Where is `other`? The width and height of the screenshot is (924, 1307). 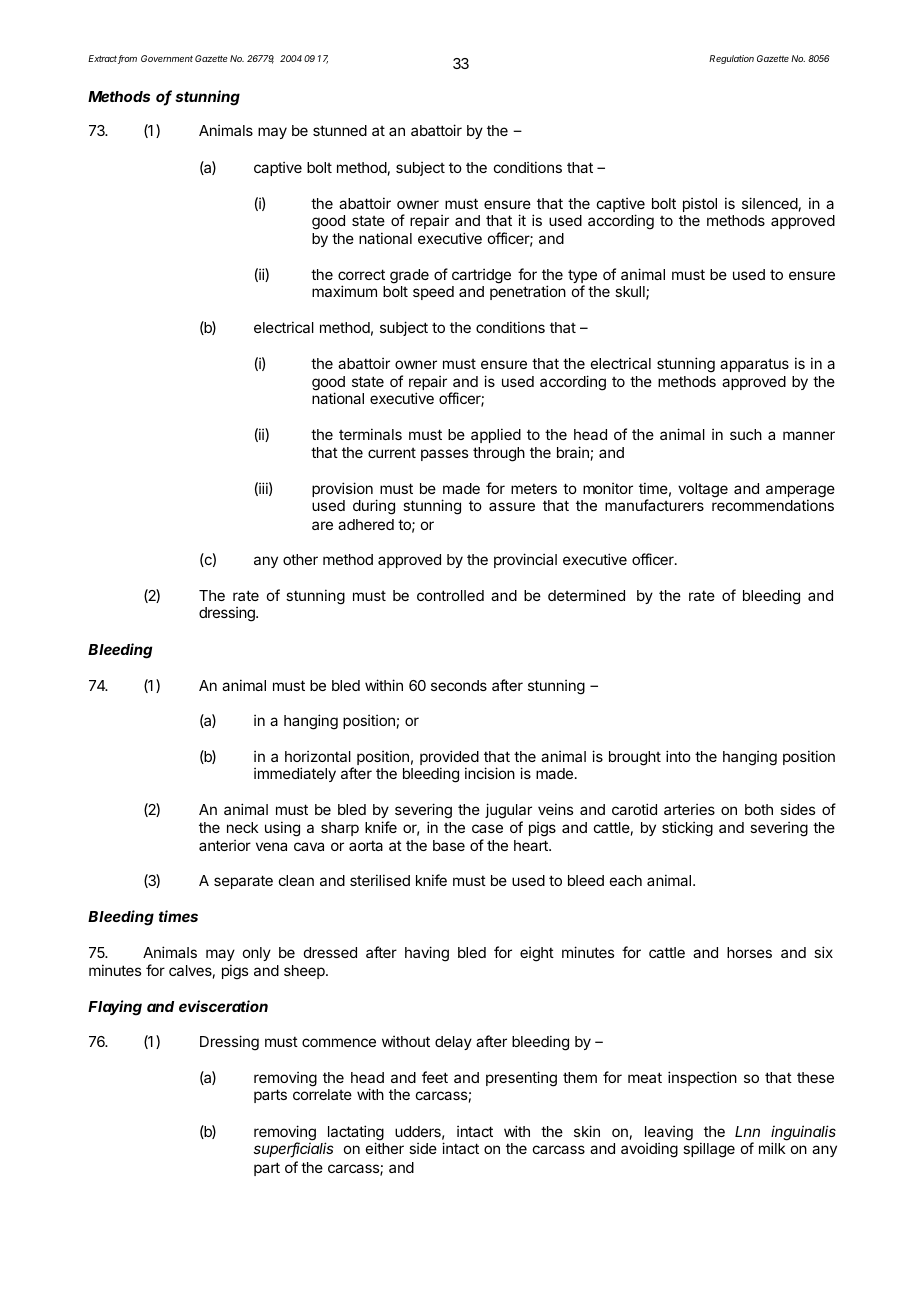
other is located at coordinates (300, 559).
